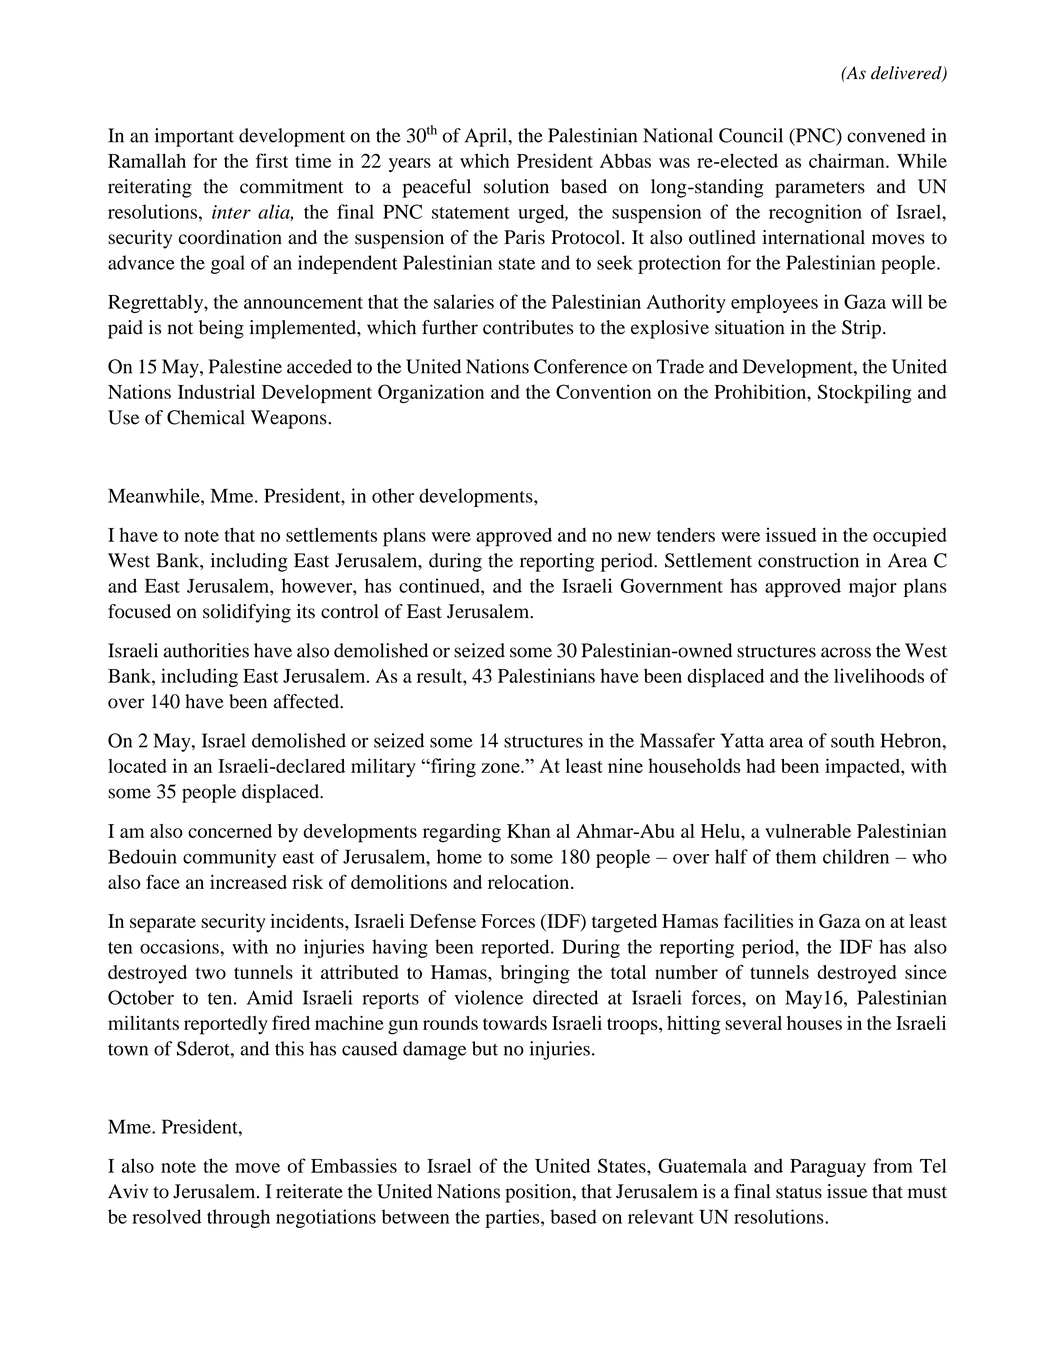  What do you see at coordinates (625, 160) in the image?
I see `Abbas` at bounding box center [625, 160].
